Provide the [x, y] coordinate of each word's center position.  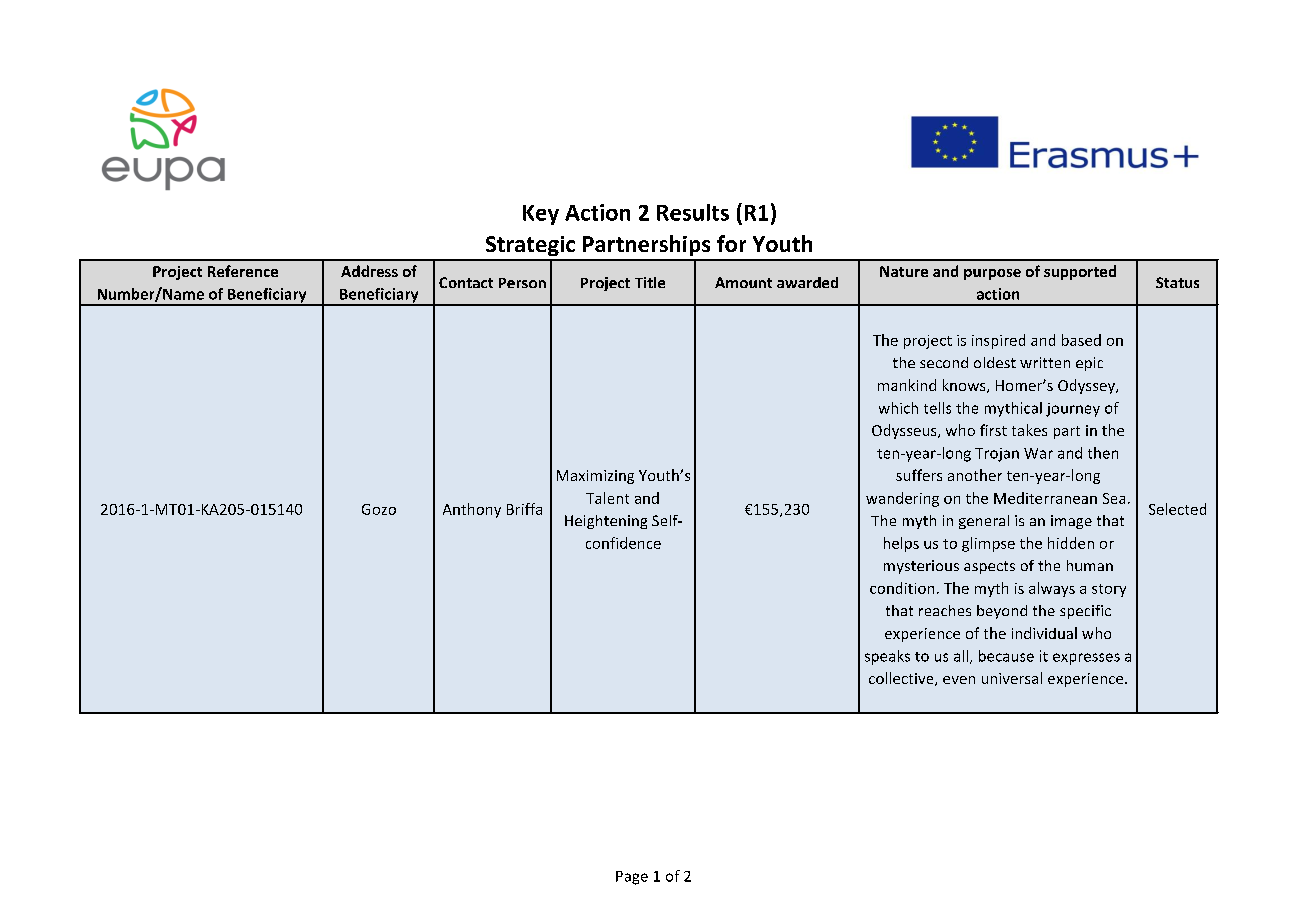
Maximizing [595, 477]
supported [1080, 272]
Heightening [606, 522]
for [731, 243]
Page [632, 878]
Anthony [472, 510]
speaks [887, 657]
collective [902, 679]
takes [1029, 430]
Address [369, 271]
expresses [1086, 659]
